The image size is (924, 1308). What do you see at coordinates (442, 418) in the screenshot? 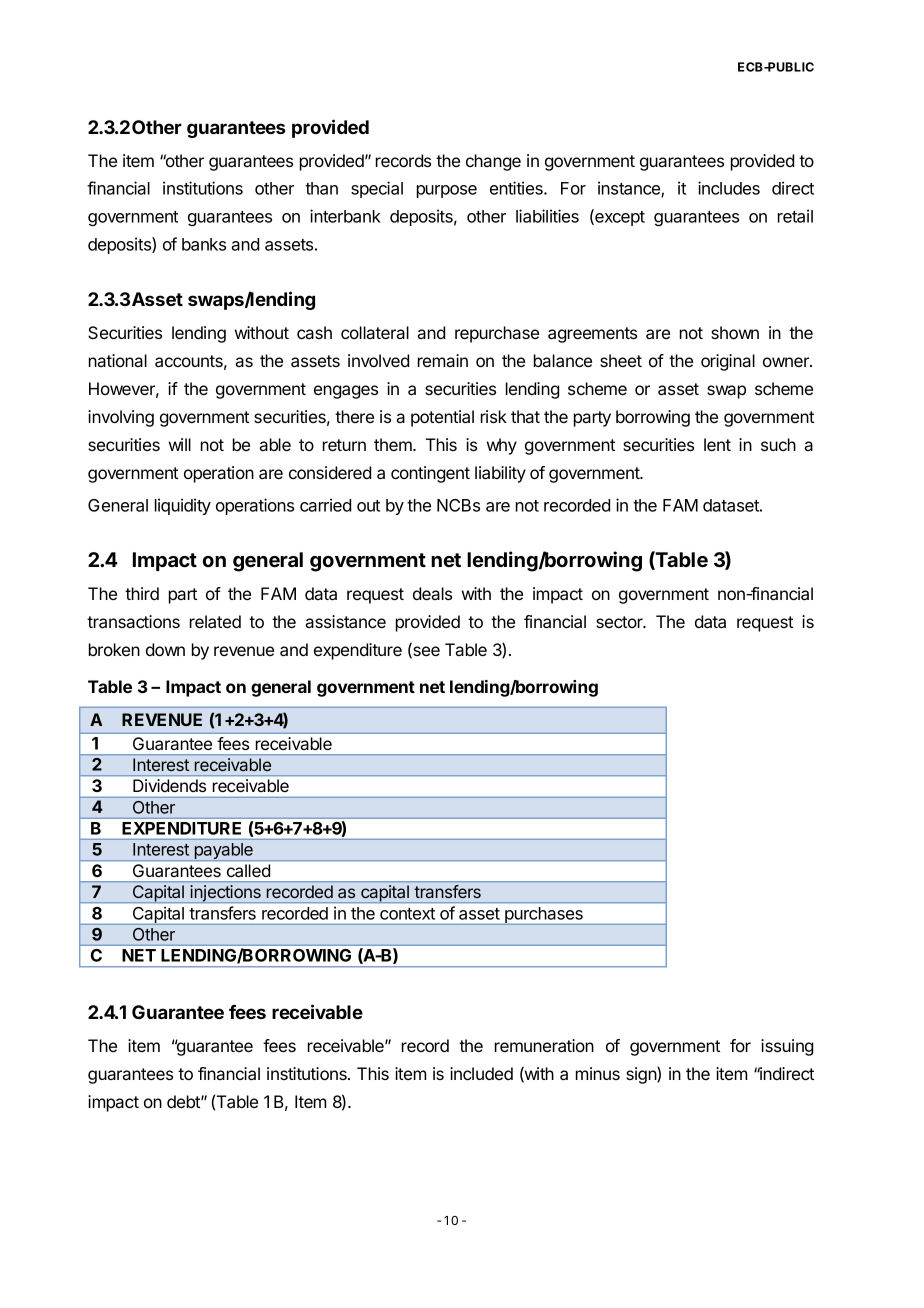
I see `potential` at bounding box center [442, 418].
